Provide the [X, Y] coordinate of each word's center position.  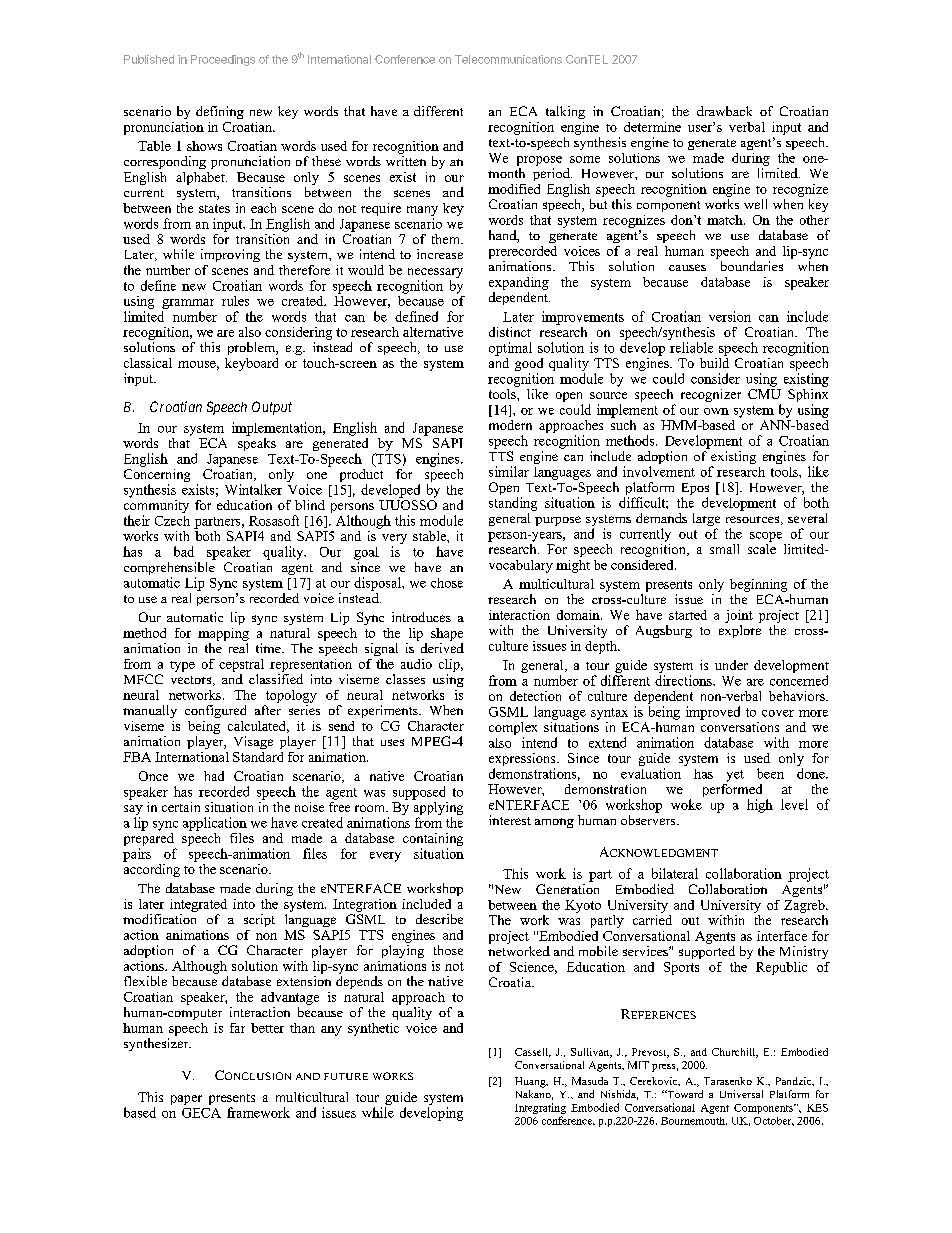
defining [220, 112]
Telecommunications [508, 59]
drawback [724, 111]
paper [186, 1100]
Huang [531, 1082]
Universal [741, 1094]
